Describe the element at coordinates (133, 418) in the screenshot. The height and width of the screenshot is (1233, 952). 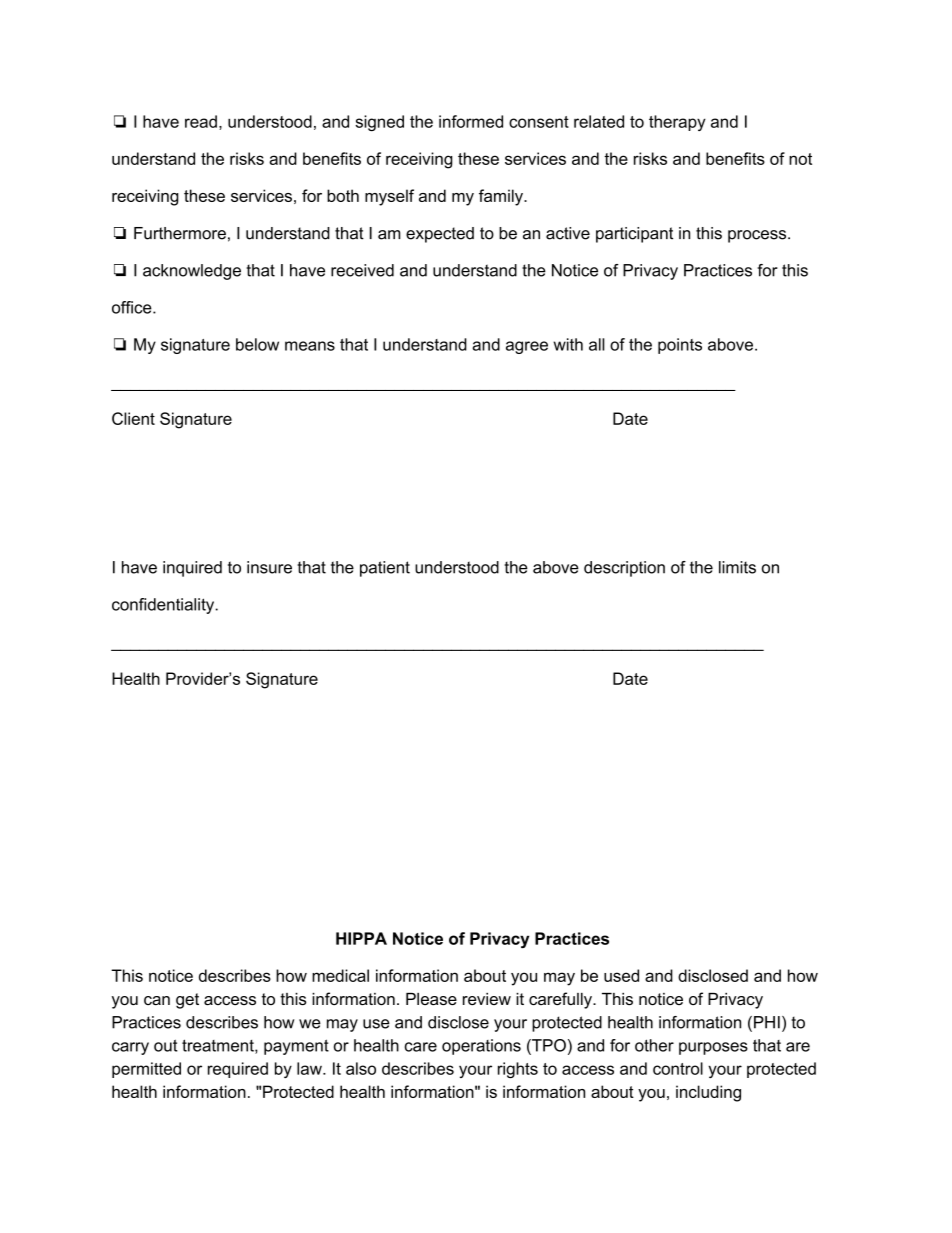
I see `Client` at that location.
